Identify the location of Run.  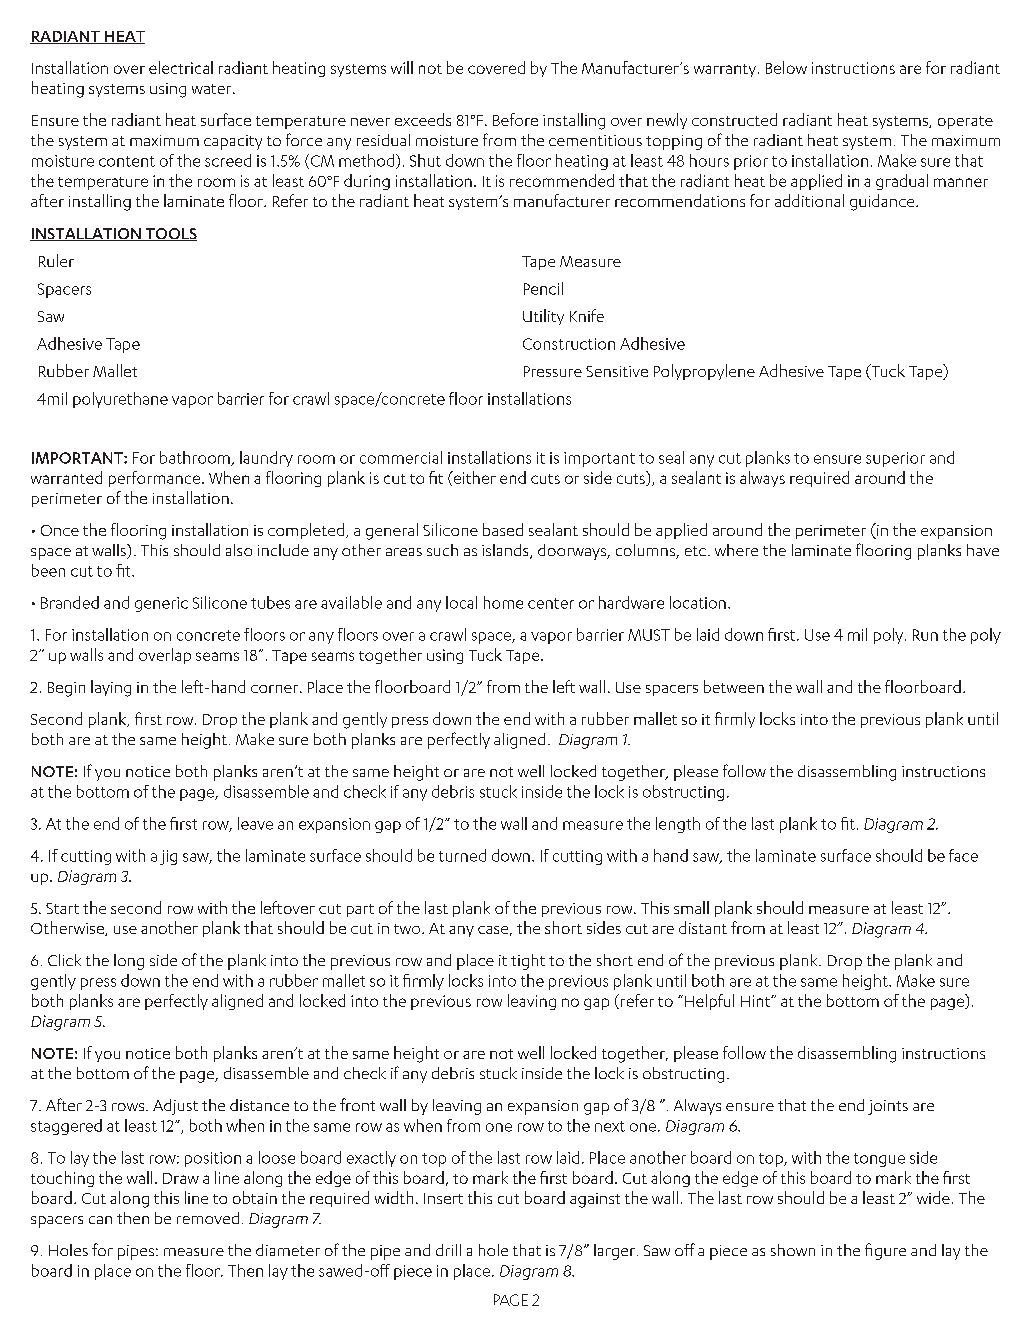
(925, 635).
